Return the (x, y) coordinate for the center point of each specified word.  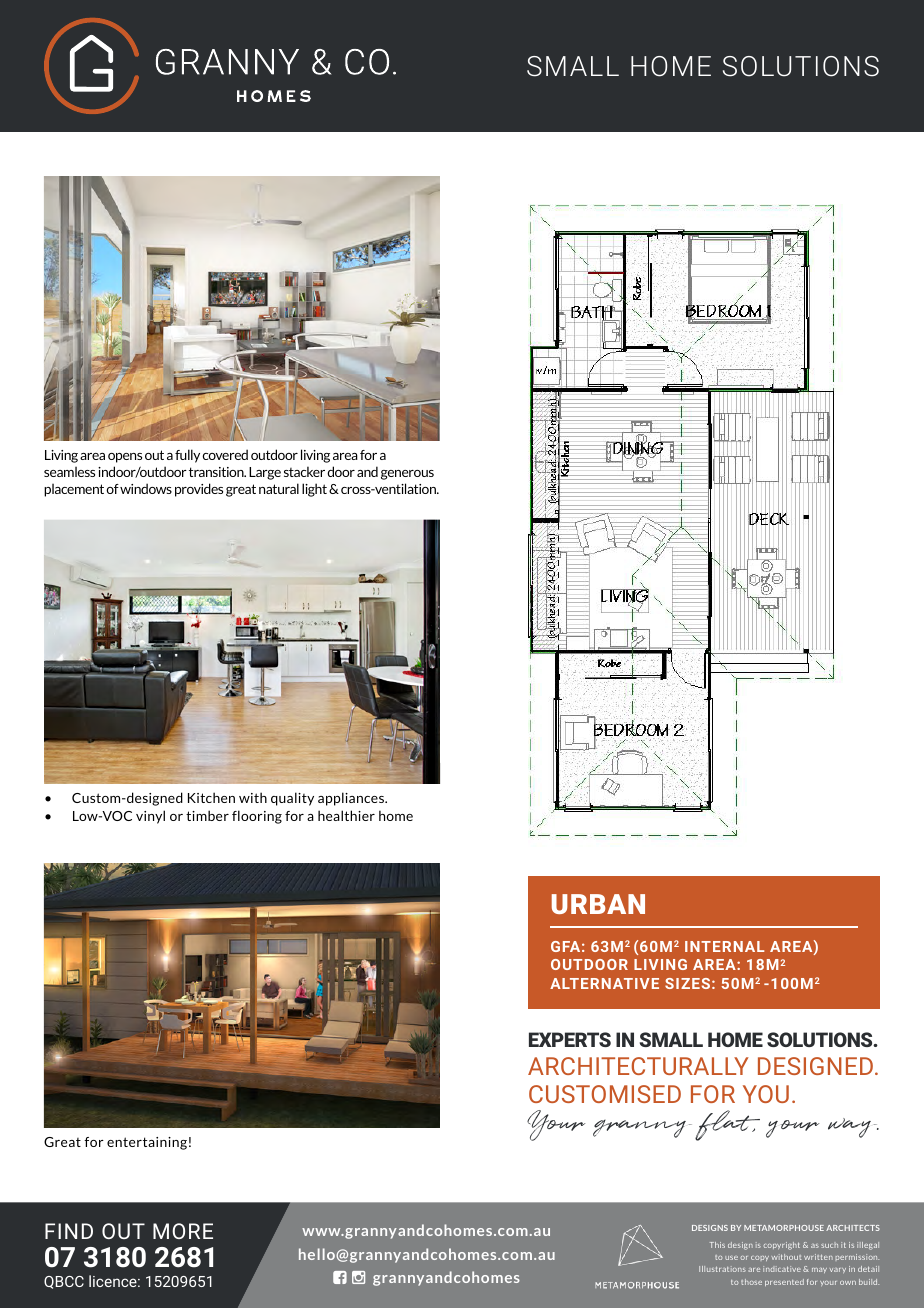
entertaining (147, 1143)
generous (407, 475)
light (314, 490)
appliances (352, 799)
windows (146, 488)
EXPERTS (570, 1039)
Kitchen (211, 797)
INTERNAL (725, 946)
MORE (183, 1231)
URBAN (598, 904)
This (717, 1245)
